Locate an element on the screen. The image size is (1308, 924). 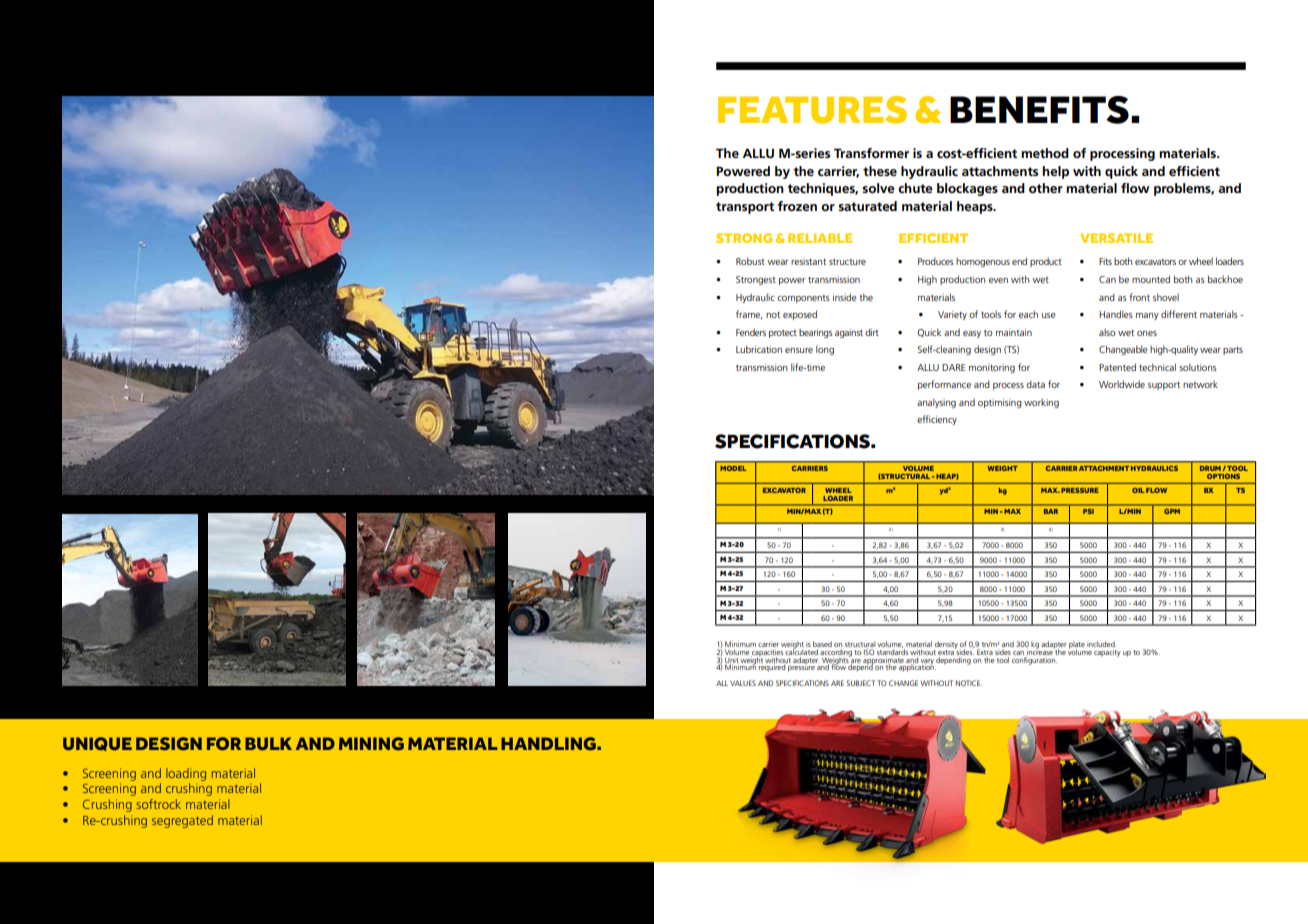
based is located at coordinates (822, 645).
